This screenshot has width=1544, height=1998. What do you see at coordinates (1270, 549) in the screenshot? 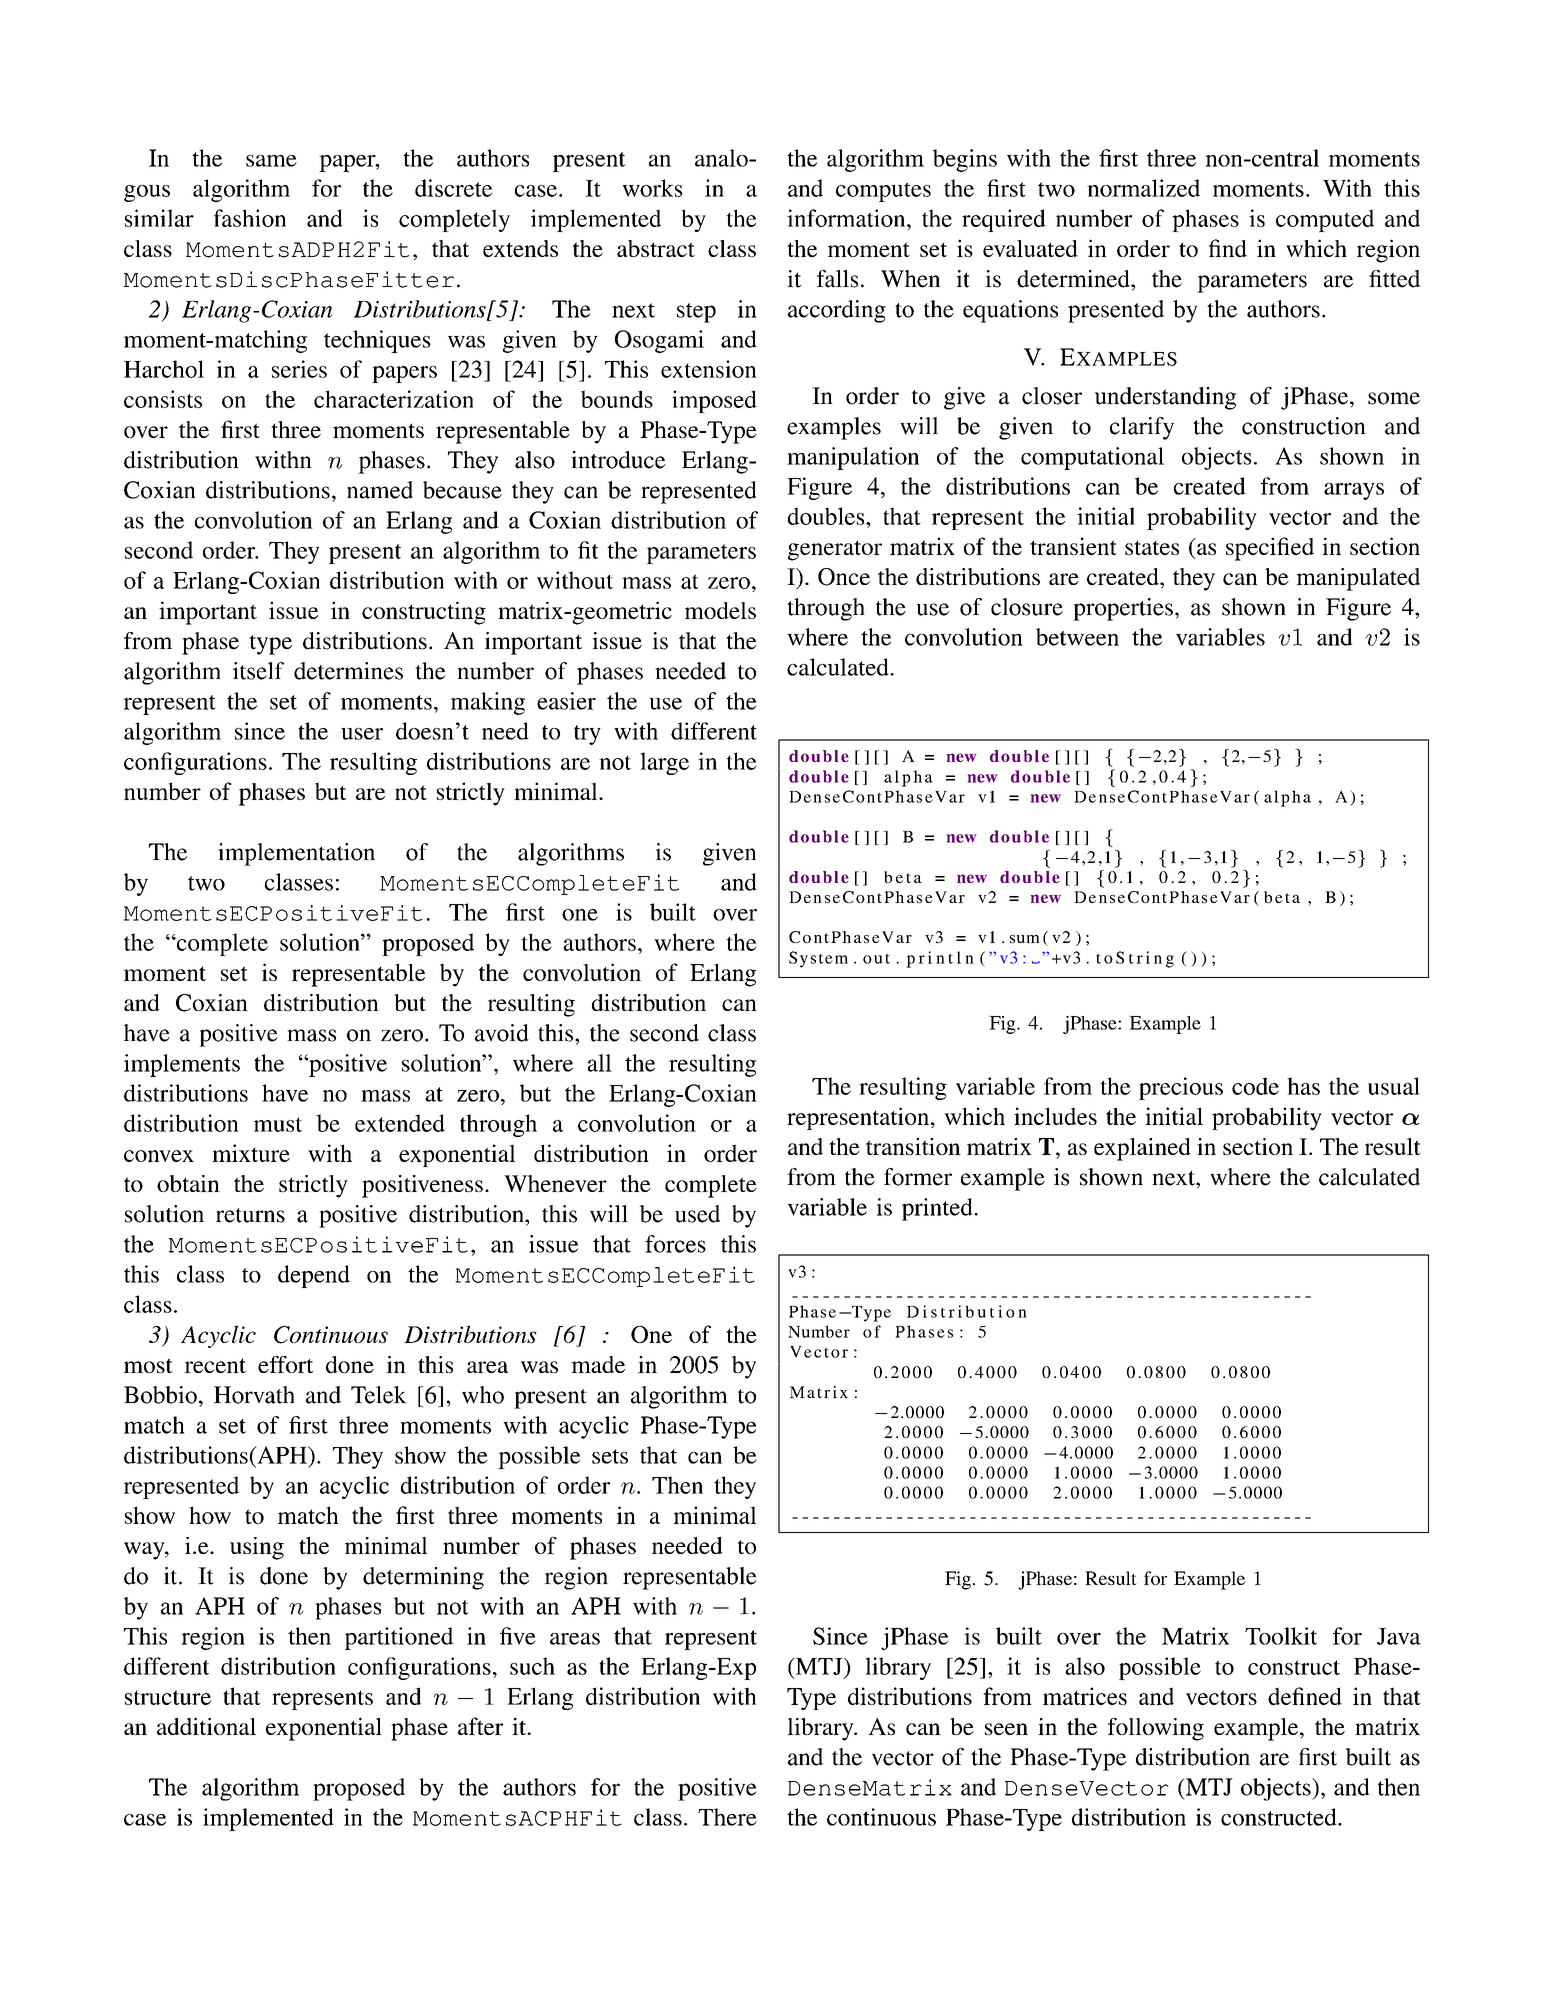
I see `specified` at bounding box center [1270, 549].
